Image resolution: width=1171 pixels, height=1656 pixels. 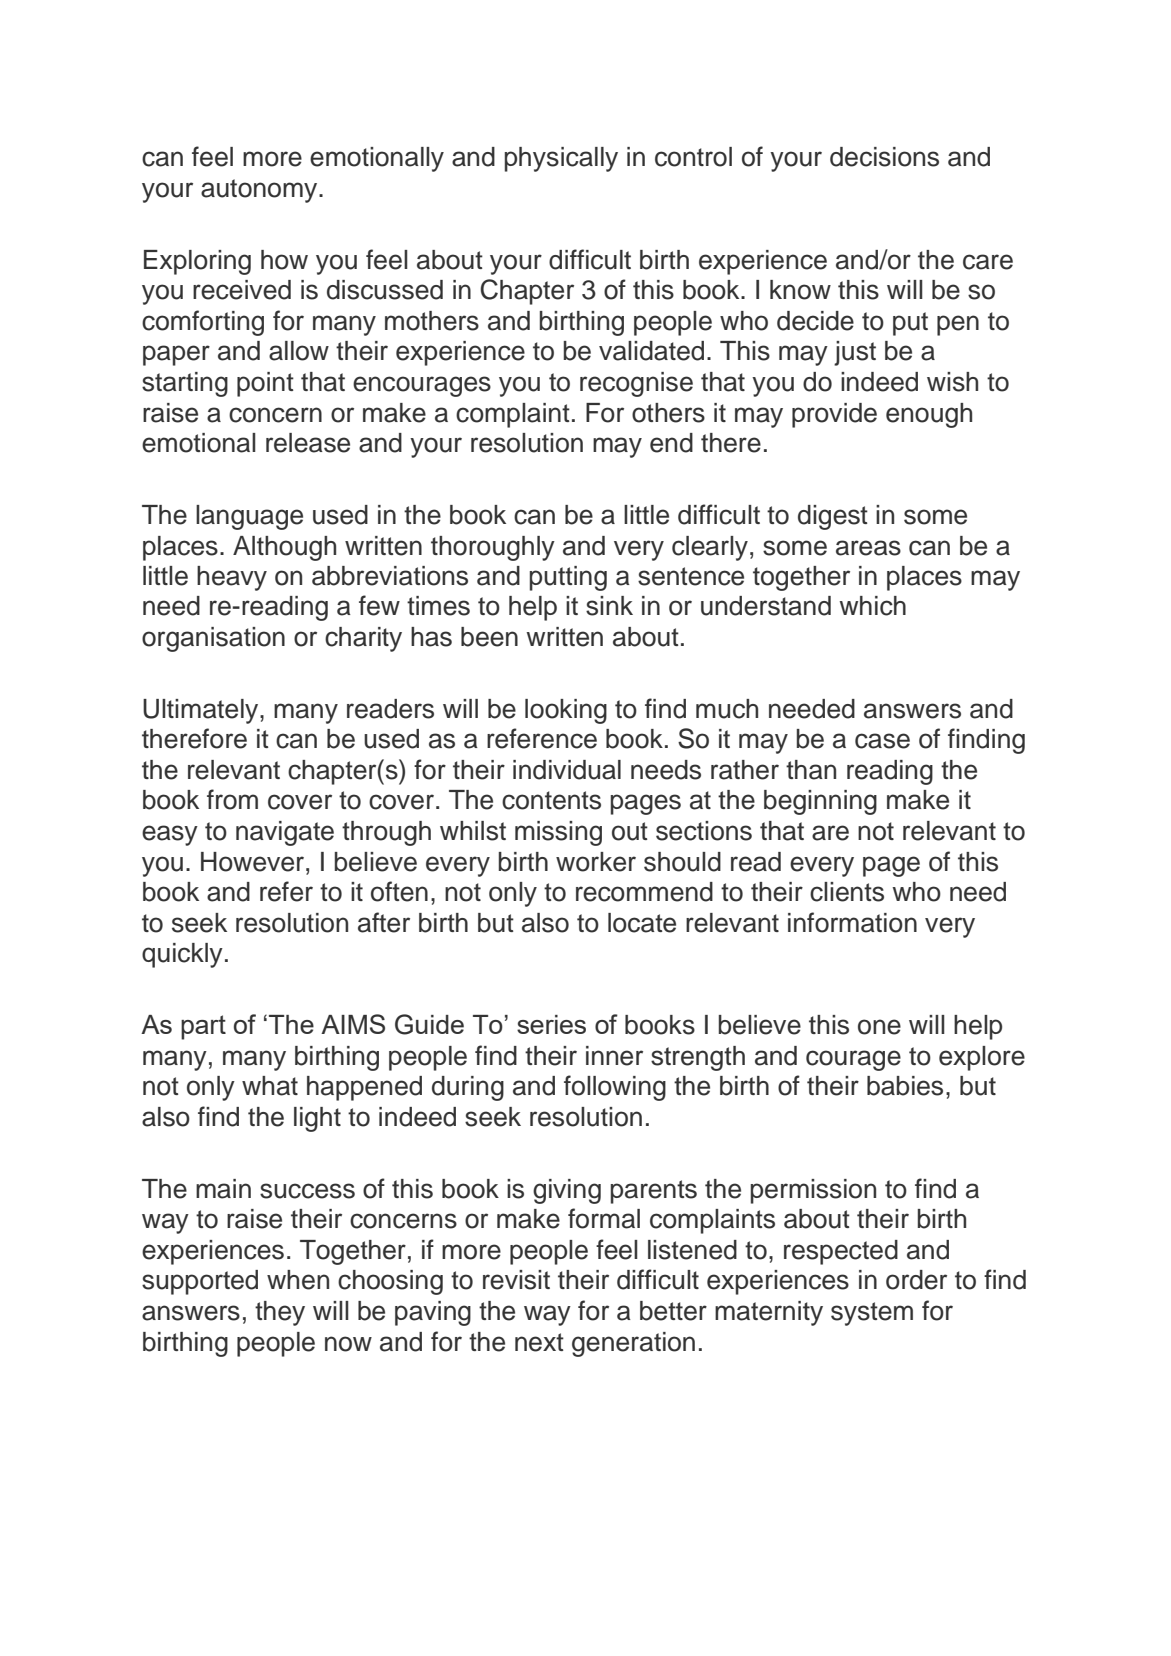 What do you see at coordinates (203, 1027) in the document?
I see `part` at bounding box center [203, 1027].
